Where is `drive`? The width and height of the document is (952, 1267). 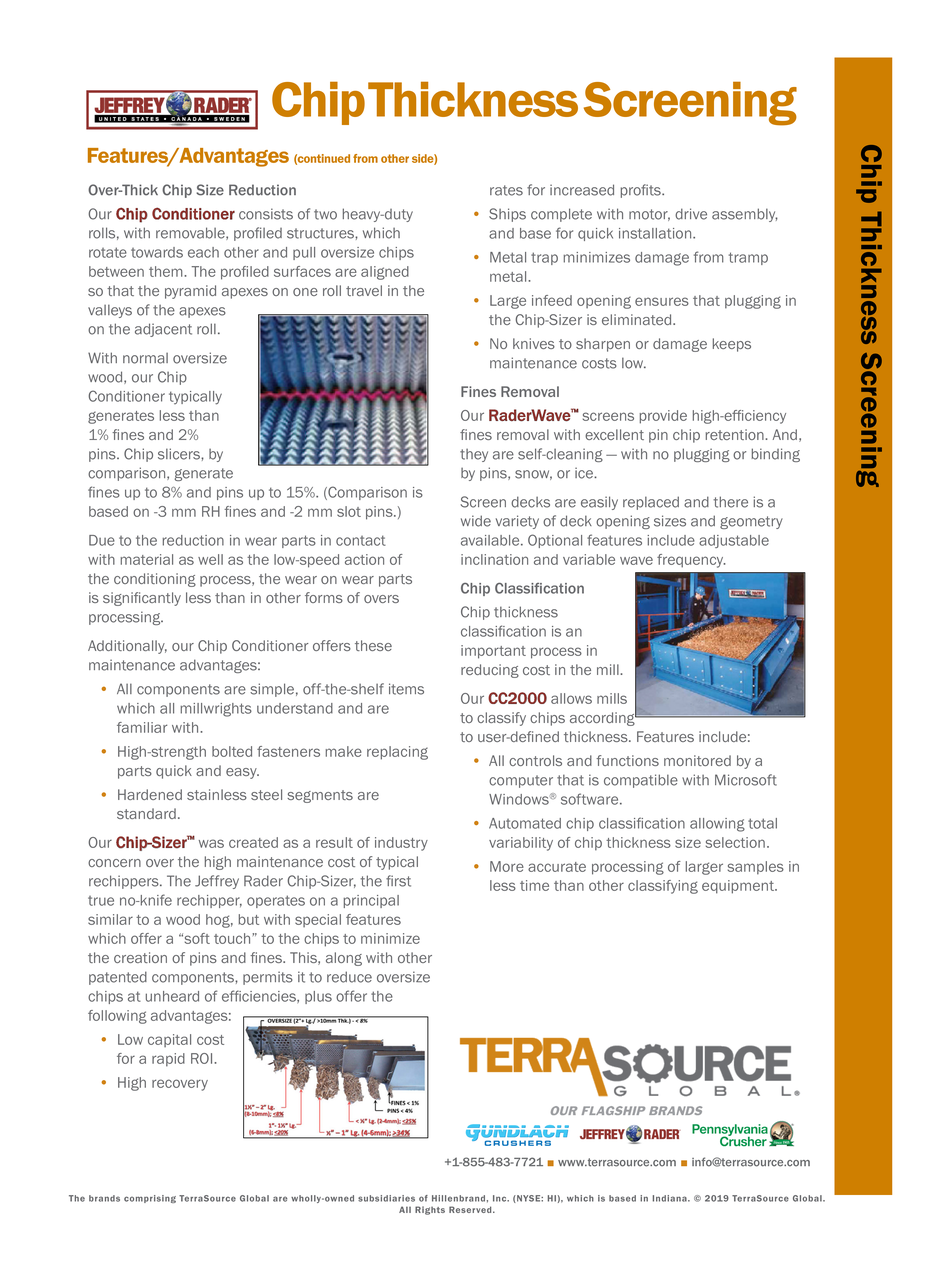
drive is located at coordinates (691, 214).
